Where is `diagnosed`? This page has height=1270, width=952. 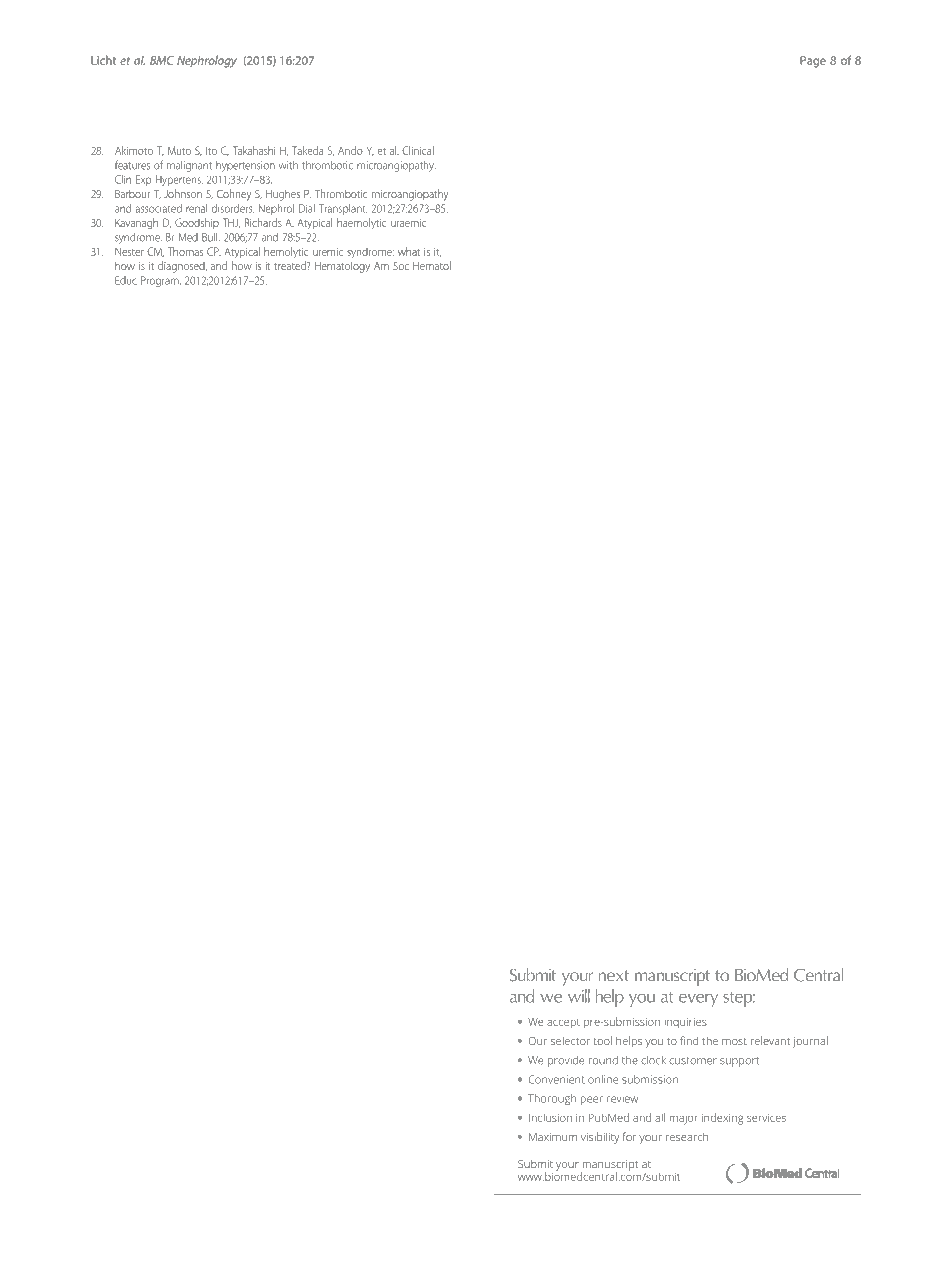
diagnosed is located at coordinates (182, 267).
